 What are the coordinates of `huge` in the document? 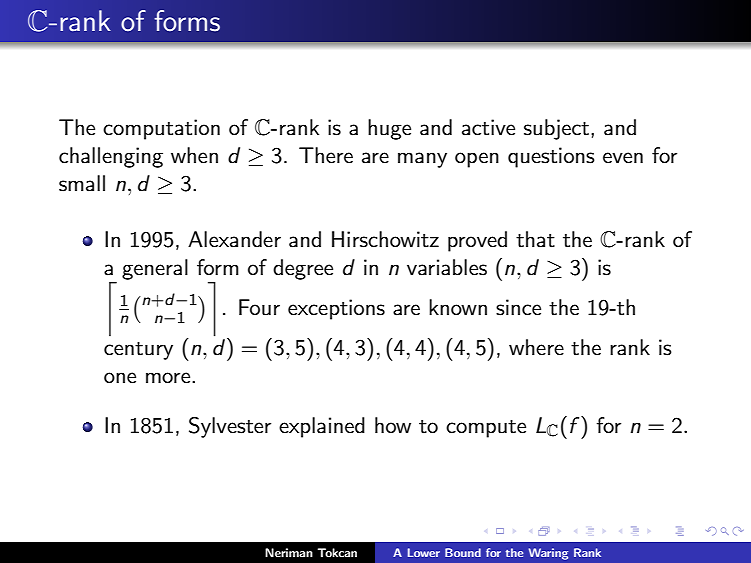 It's located at (389, 129).
